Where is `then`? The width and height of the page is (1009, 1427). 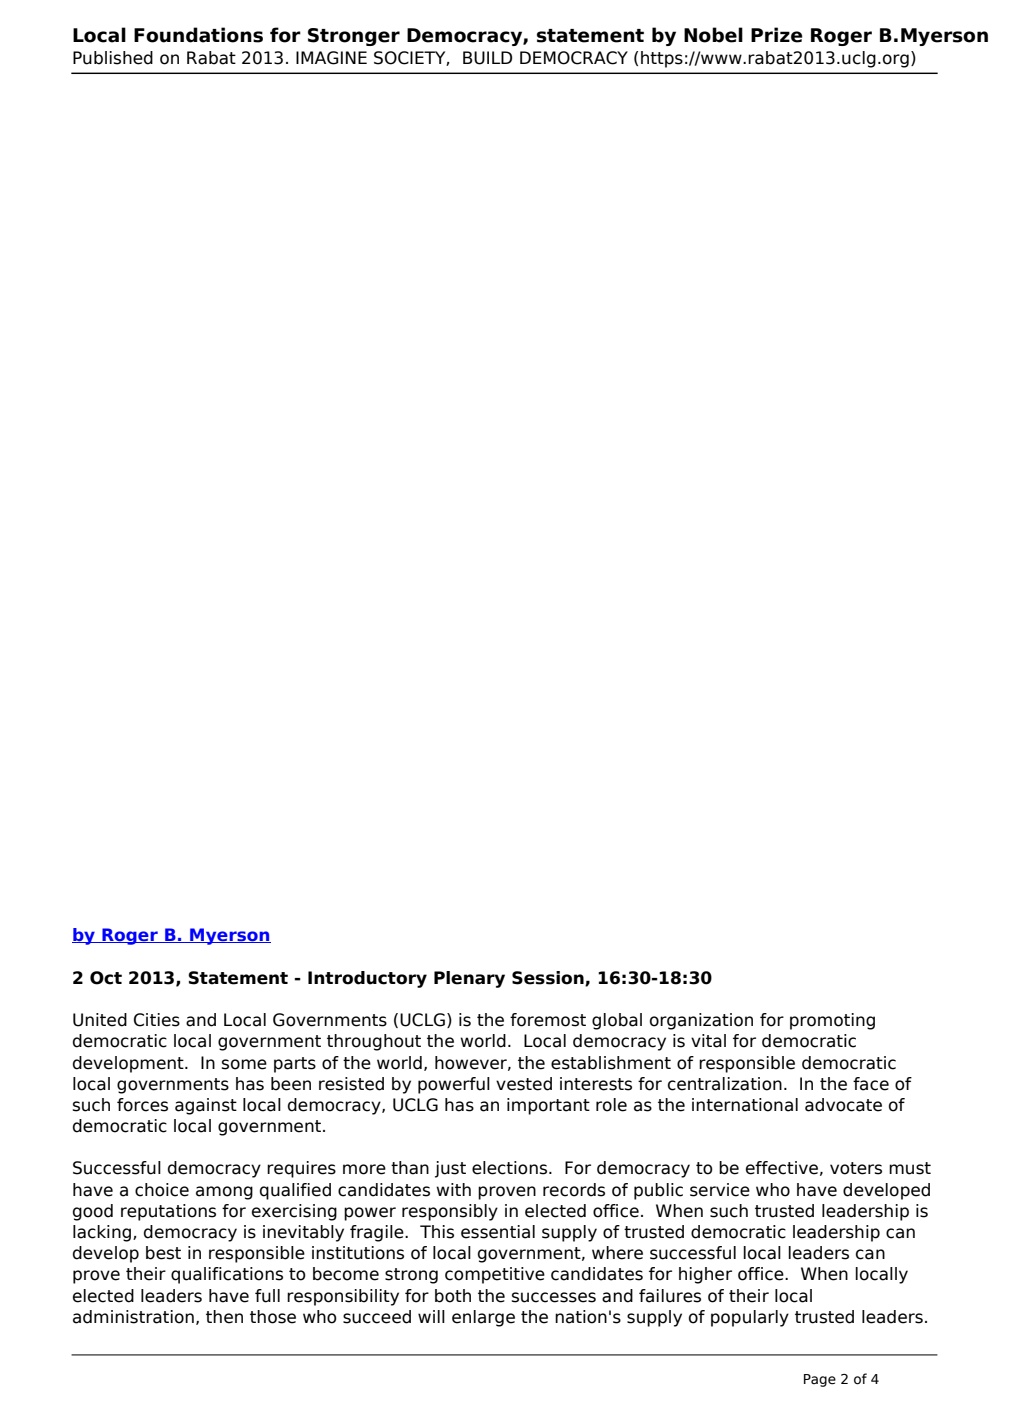
then is located at coordinates (224, 1317).
